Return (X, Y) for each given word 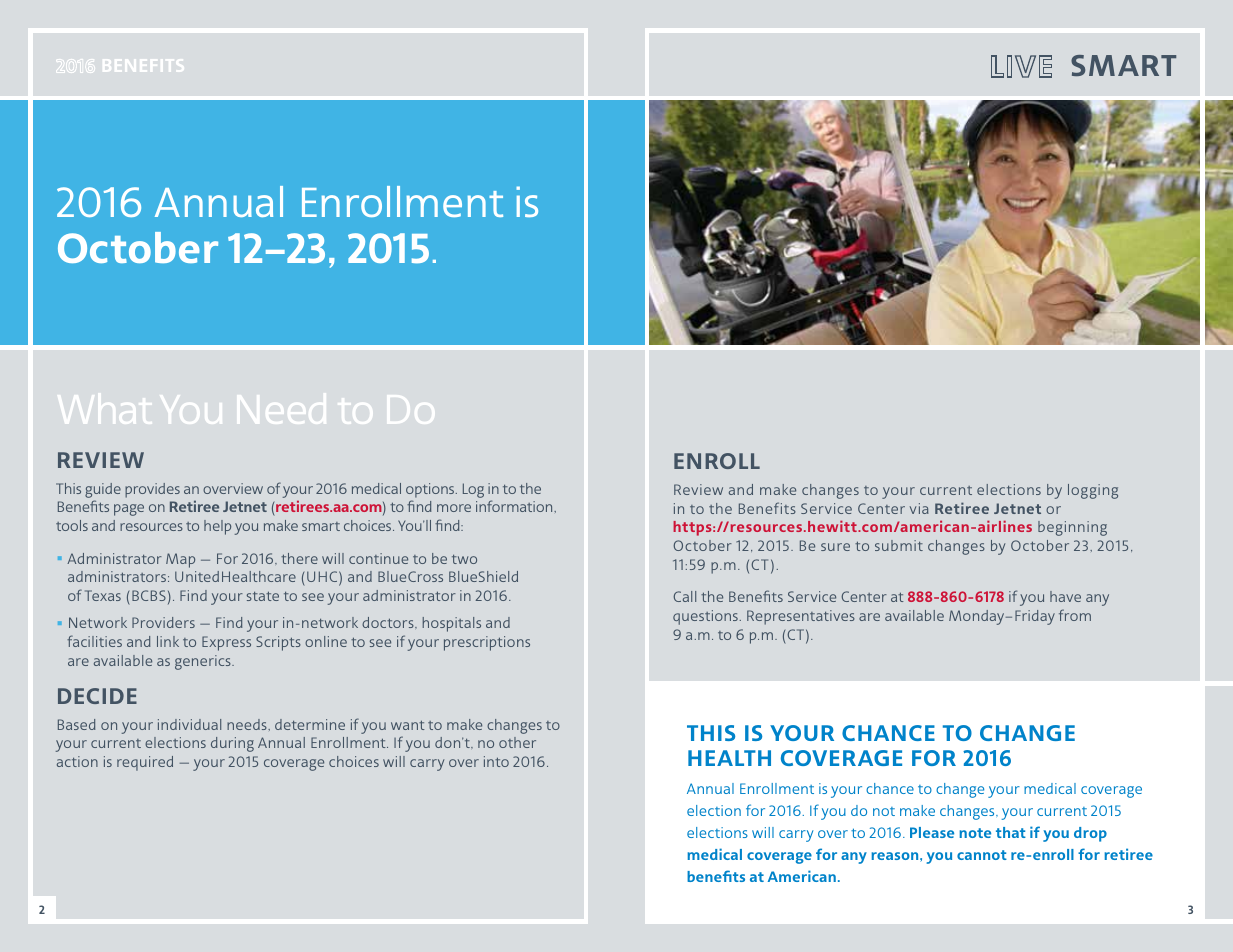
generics (204, 662)
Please (932, 832)
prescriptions (487, 643)
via (919, 508)
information (515, 506)
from (1075, 615)
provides (152, 490)
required (145, 763)
